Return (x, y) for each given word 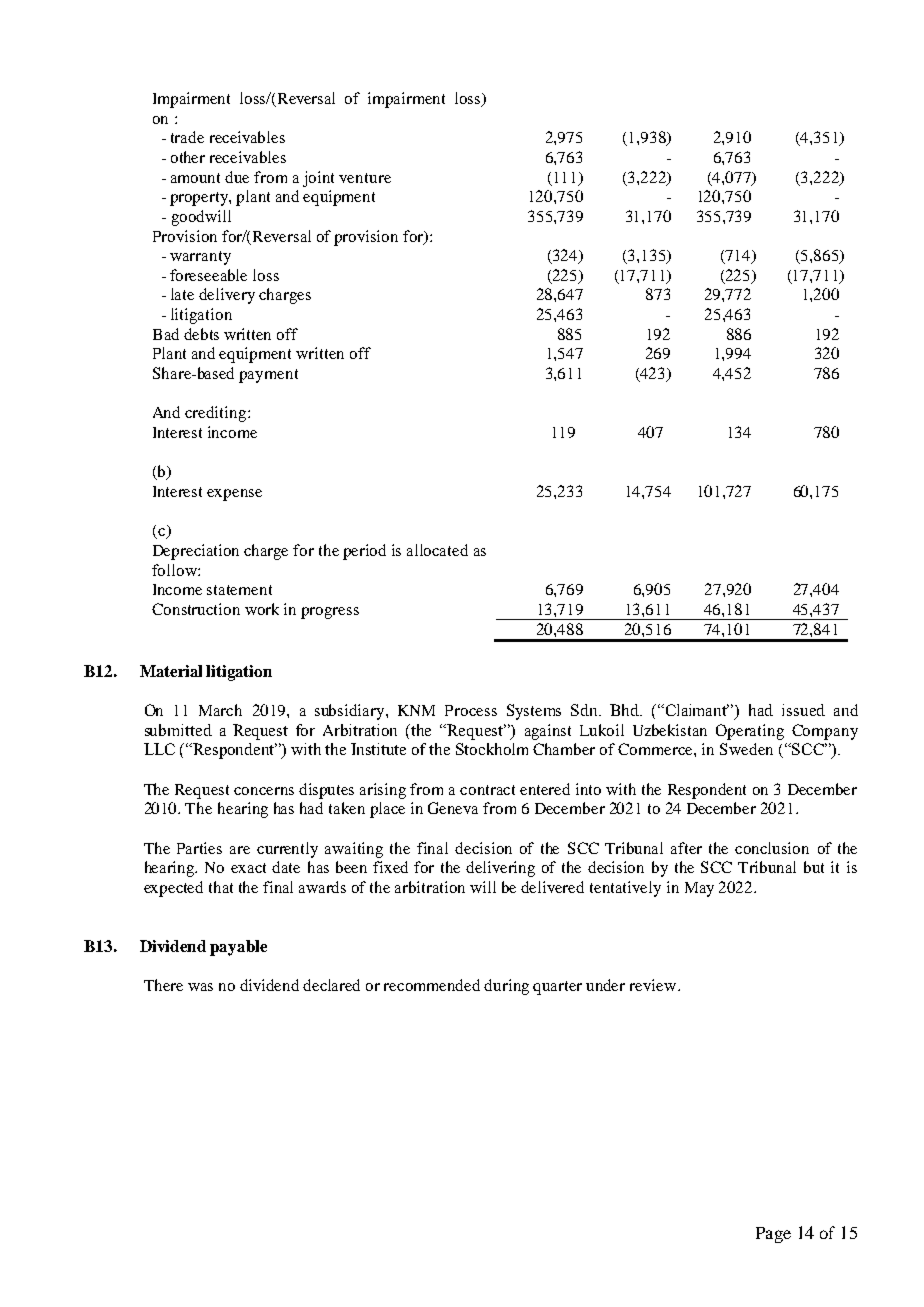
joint (318, 179)
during (506, 987)
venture (365, 178)
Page (773, 1235)
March (220, 710)
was (200, 987)
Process (471, 710)
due (237, 177)
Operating (750, 732)
